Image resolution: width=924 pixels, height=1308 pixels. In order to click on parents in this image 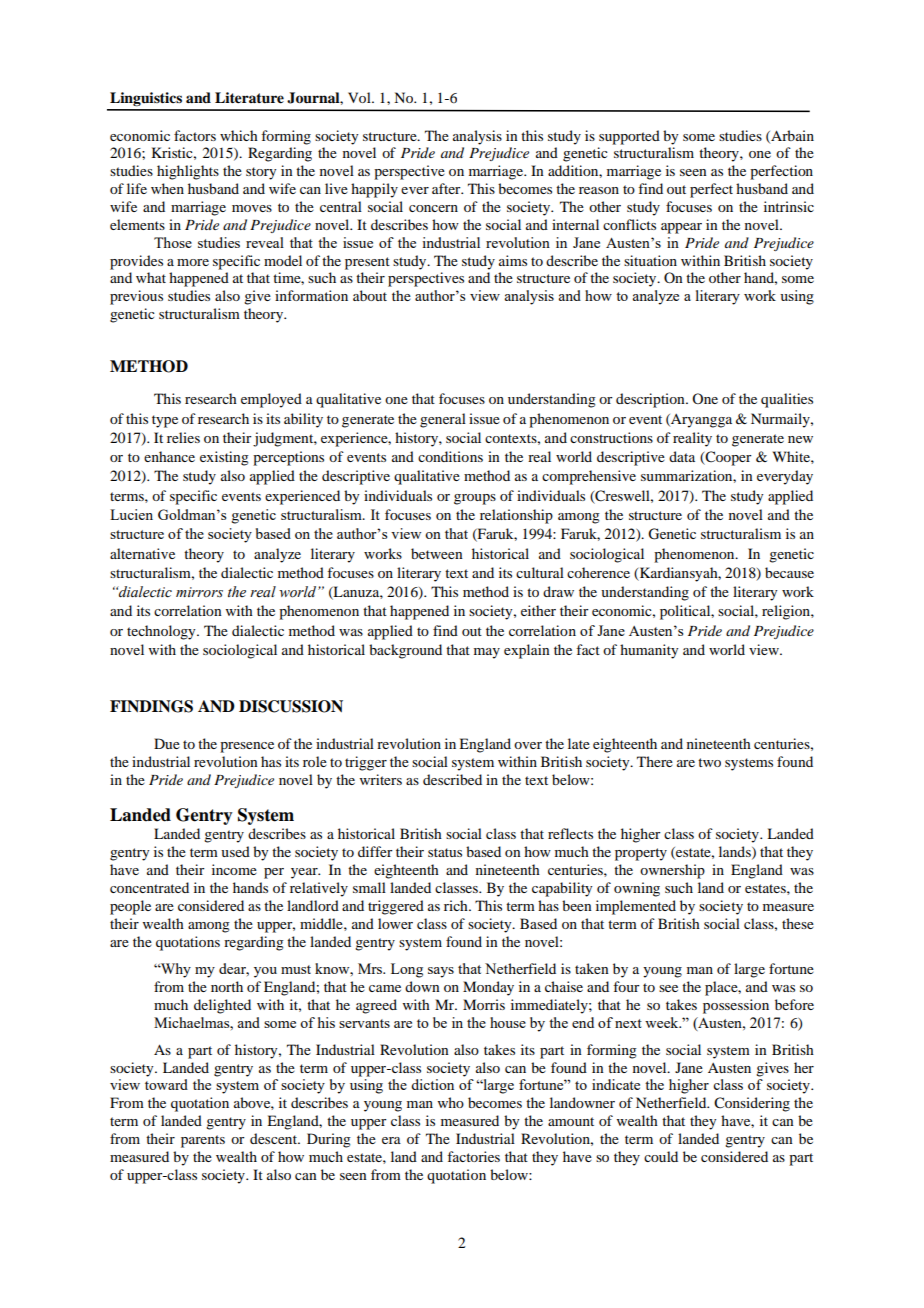, I will do `click(203, 1141)`.
